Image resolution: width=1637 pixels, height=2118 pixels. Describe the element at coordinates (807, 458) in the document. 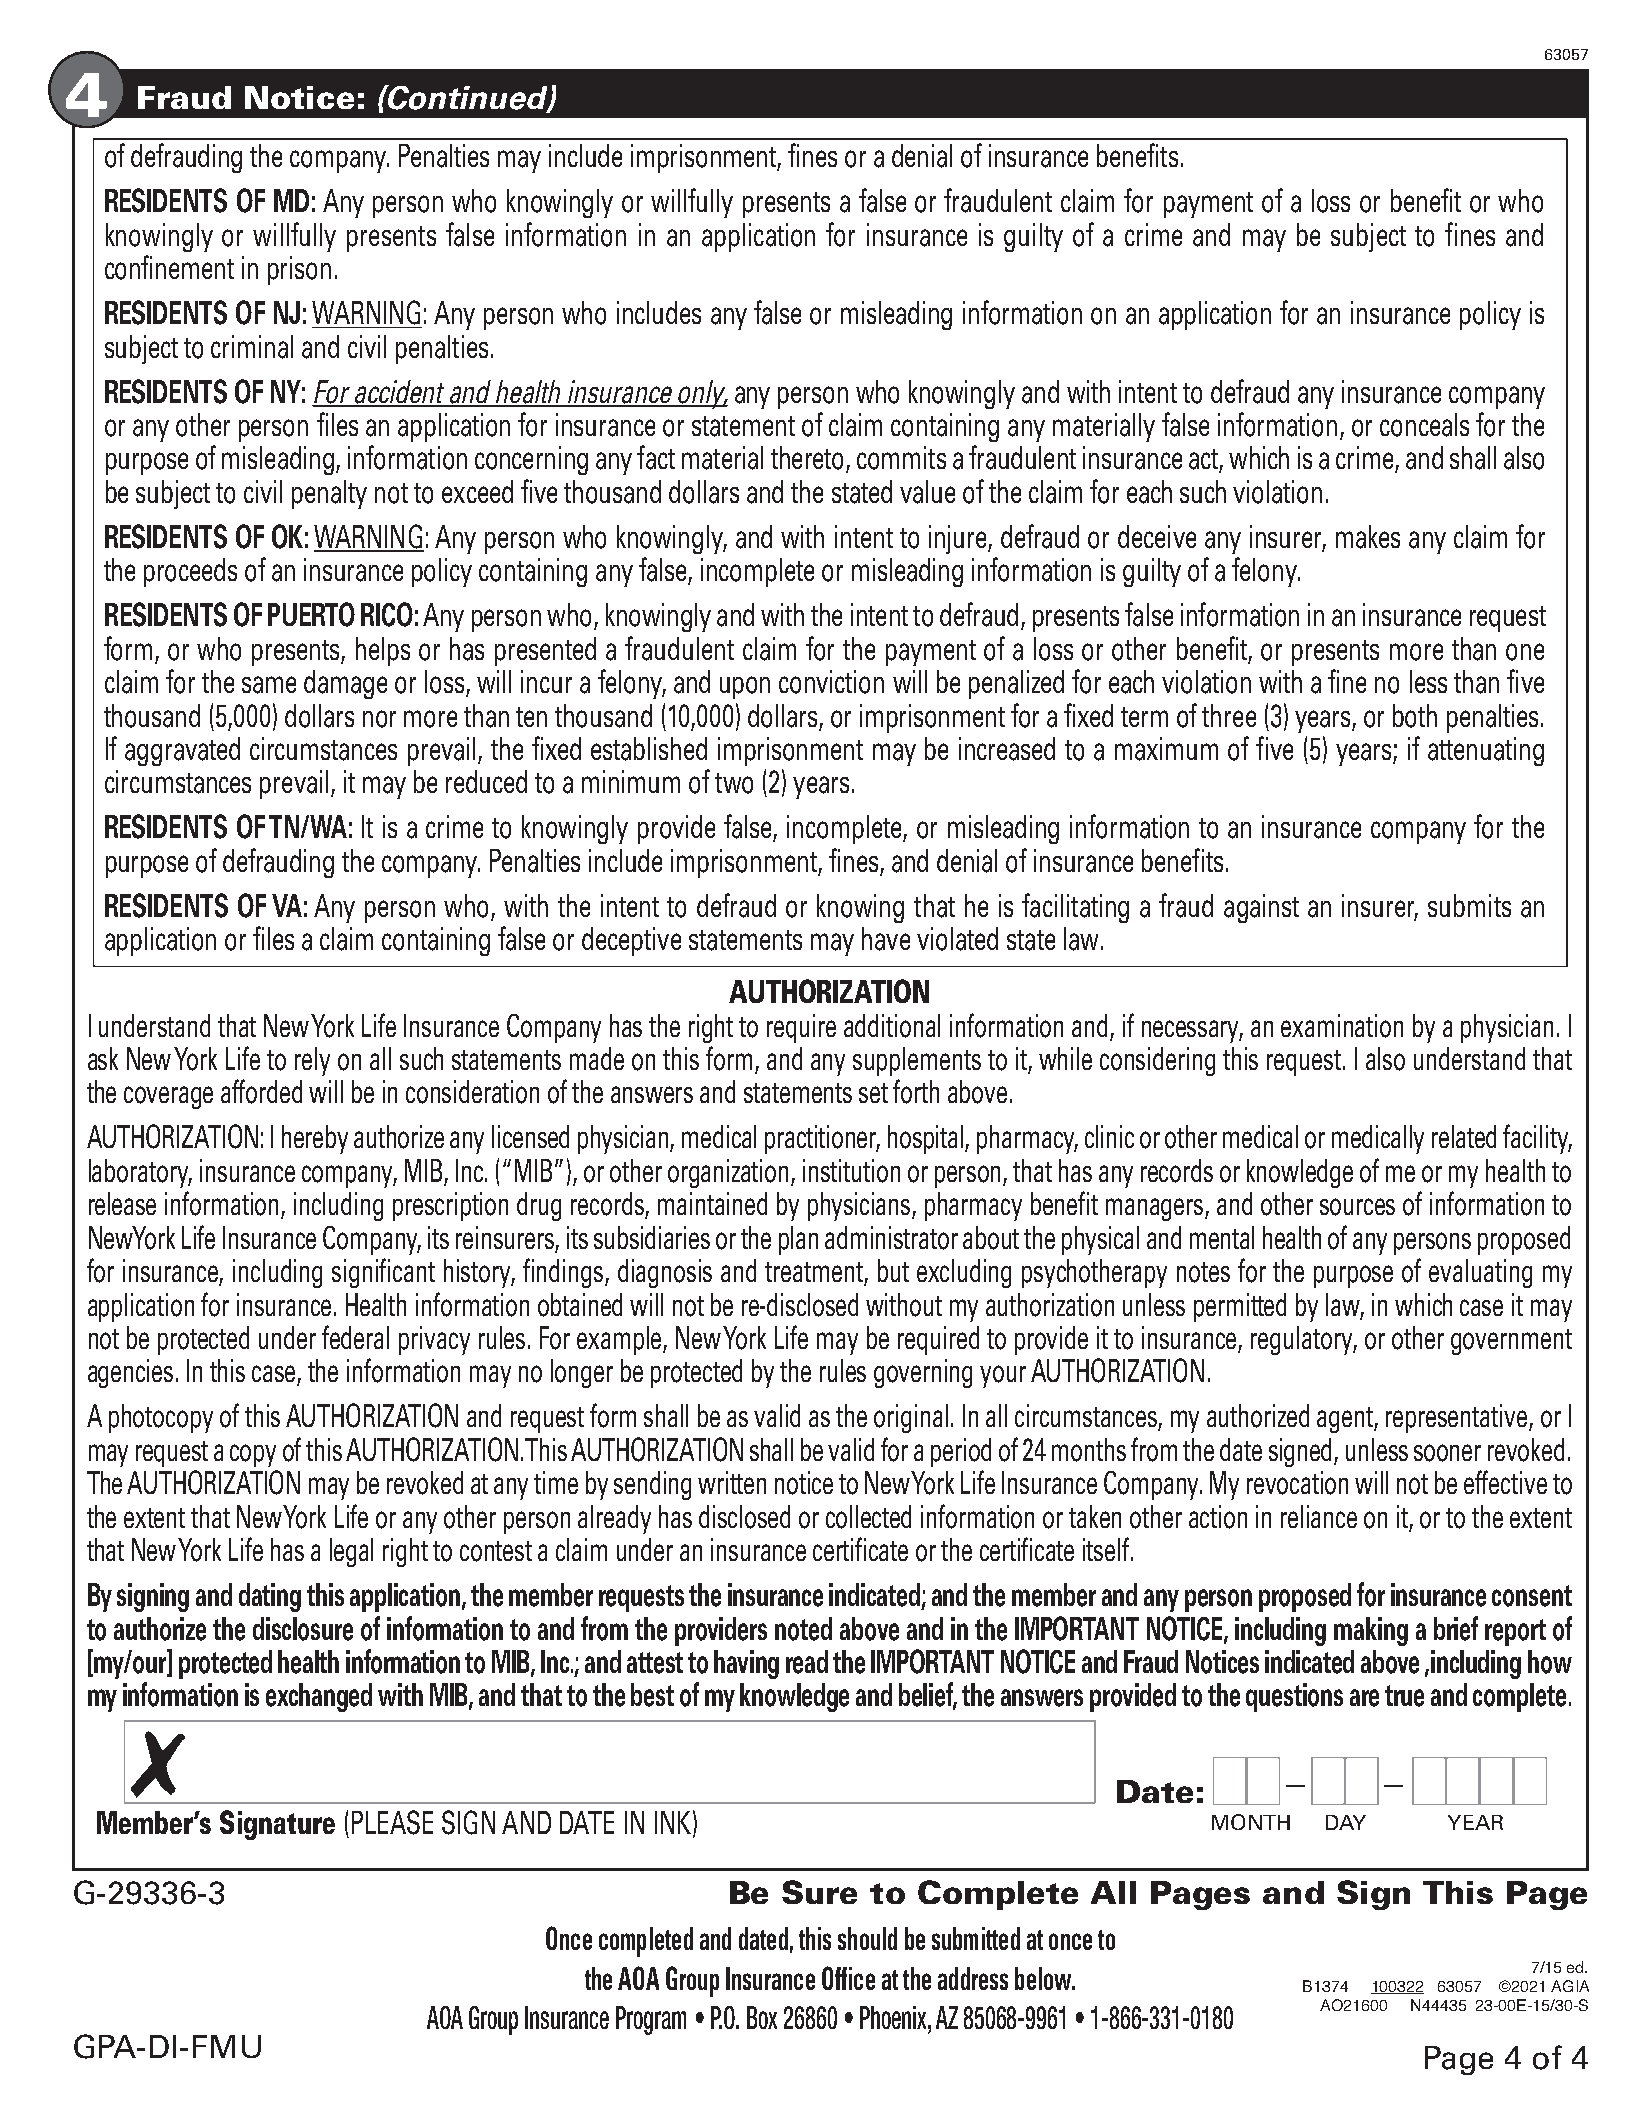

I see `thereto` at that location.
